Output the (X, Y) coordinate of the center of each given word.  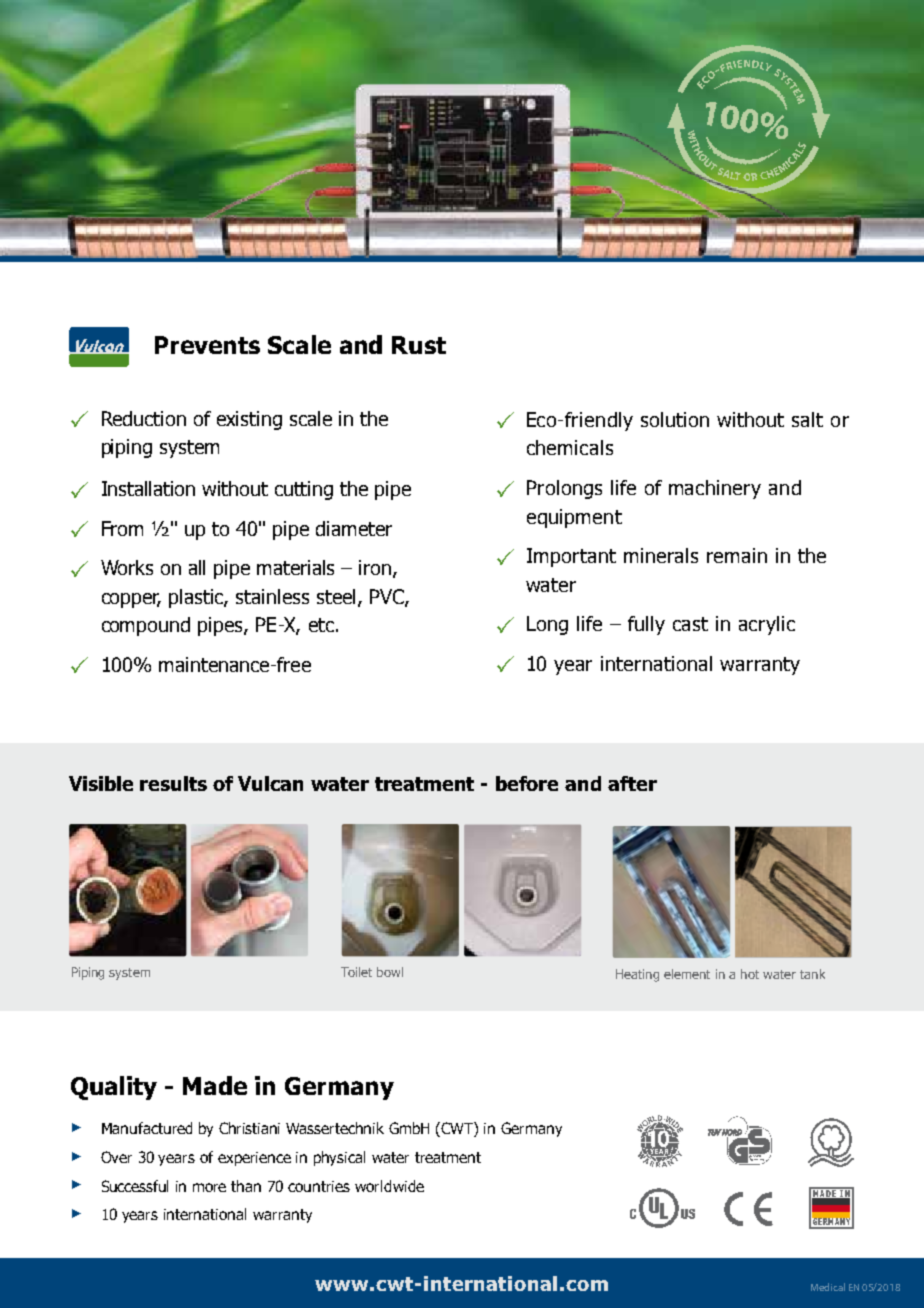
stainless (272, 596)
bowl (390, 972)
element (687, 974)
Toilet (356, 972)
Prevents (207, 345)
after (632, 783)
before (527, 783)
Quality (114, 1088)
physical (339, 1158)
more (209, 1187)
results (173, 783)
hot (750, 974)
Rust (419, 345)
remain (737, 555)
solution (675, 419)
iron (376, 569)
